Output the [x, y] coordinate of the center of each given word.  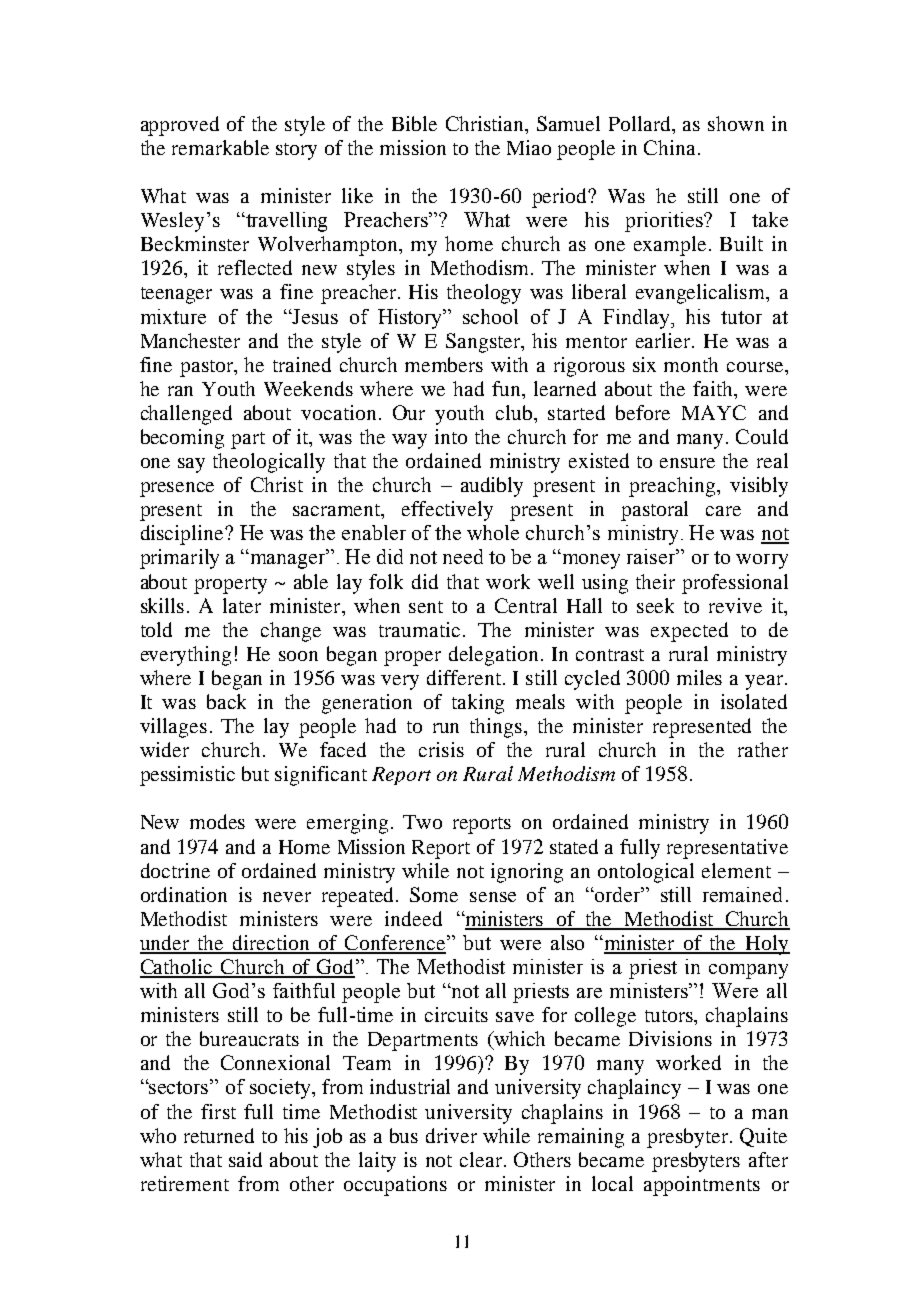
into [451, 436]
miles [699, 677]
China [669, 147]
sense [493, 897]
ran [180, 391]
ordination [184, 894]
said [245, 1159]
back [226, 701]
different [465, 677]
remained [742, 894]
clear [482, 1159]
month [691, 364]
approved [180, 126]
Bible [414, 123]
